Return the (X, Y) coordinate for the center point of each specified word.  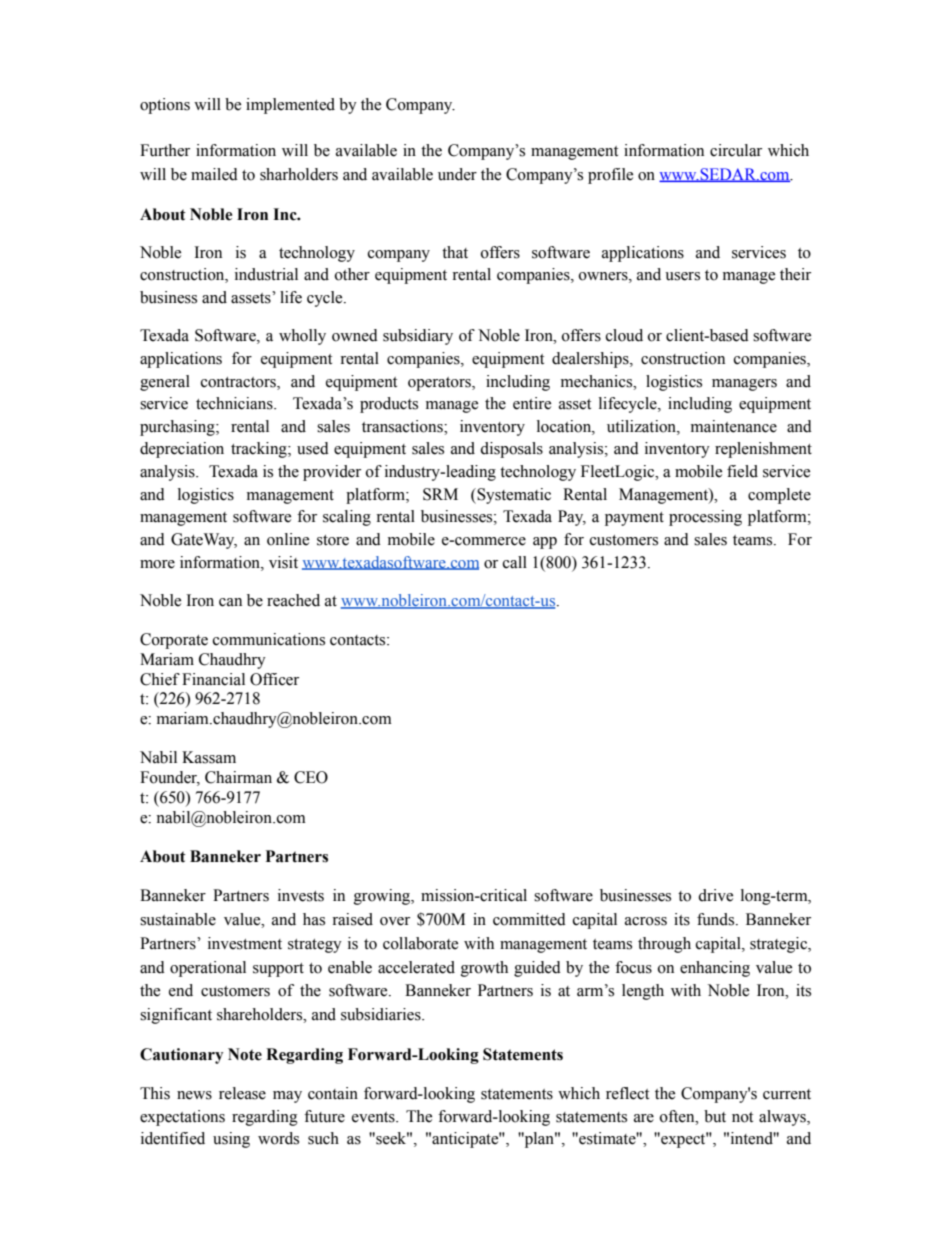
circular (736, 150)
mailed (214, 174)
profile (610, 176)
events (374, 1117)
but (715, 1116)
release (242, 1093)
